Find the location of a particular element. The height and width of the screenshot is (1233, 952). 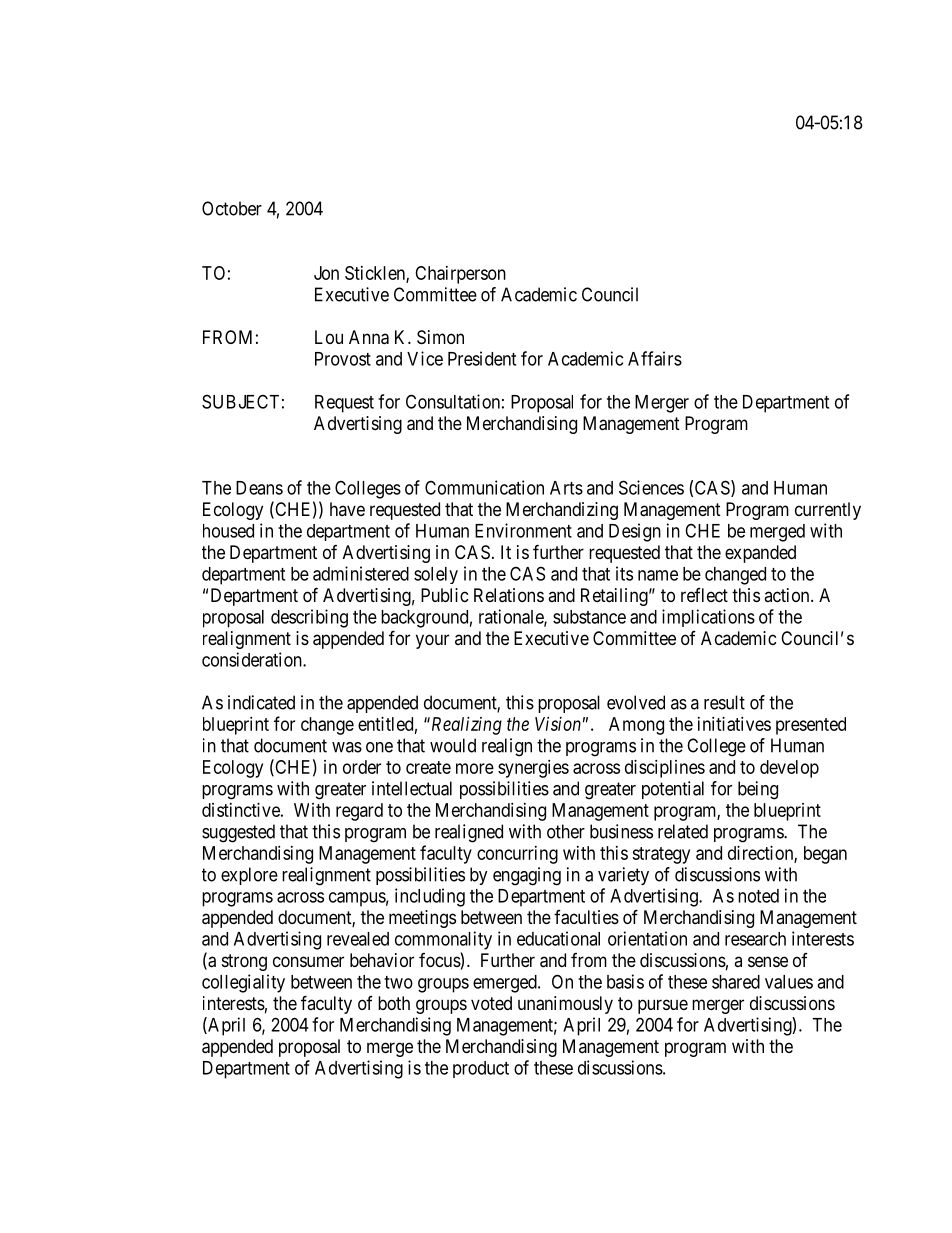

Chairperson is located at coordinates (460, 275).
